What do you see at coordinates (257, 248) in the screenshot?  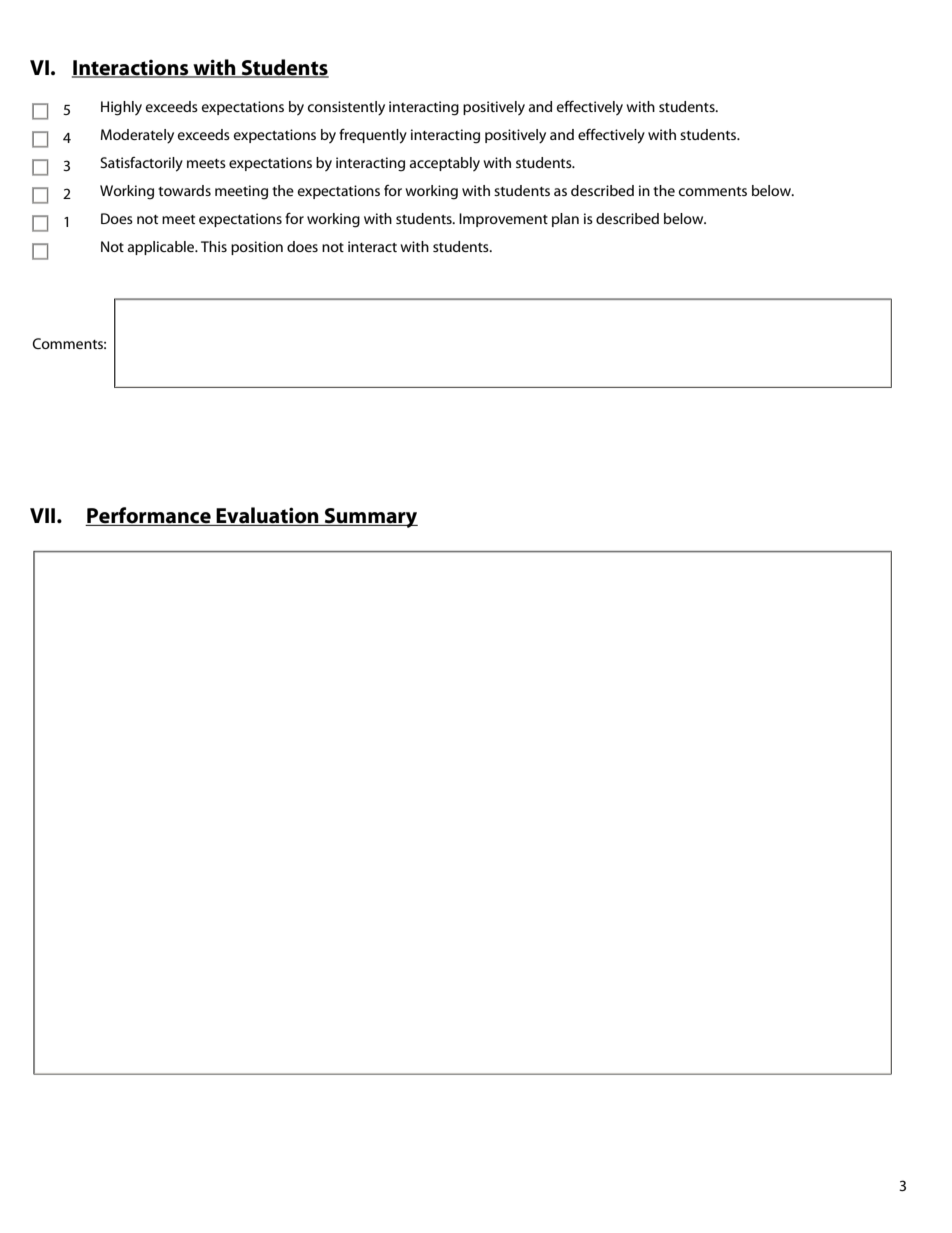 I see `position` at bounding box center [257, 248].
